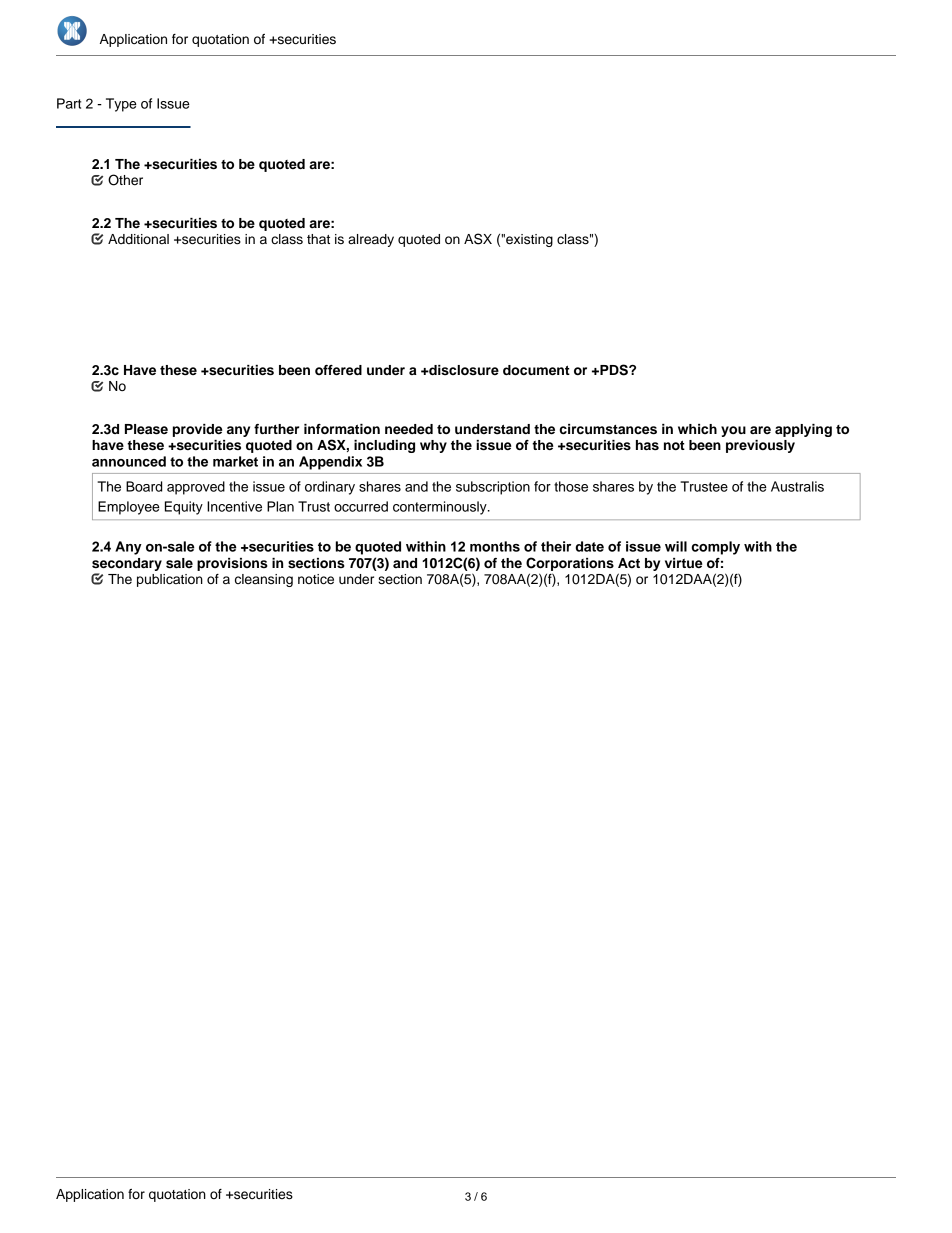  I want to click on Other, so click(125, 180).
